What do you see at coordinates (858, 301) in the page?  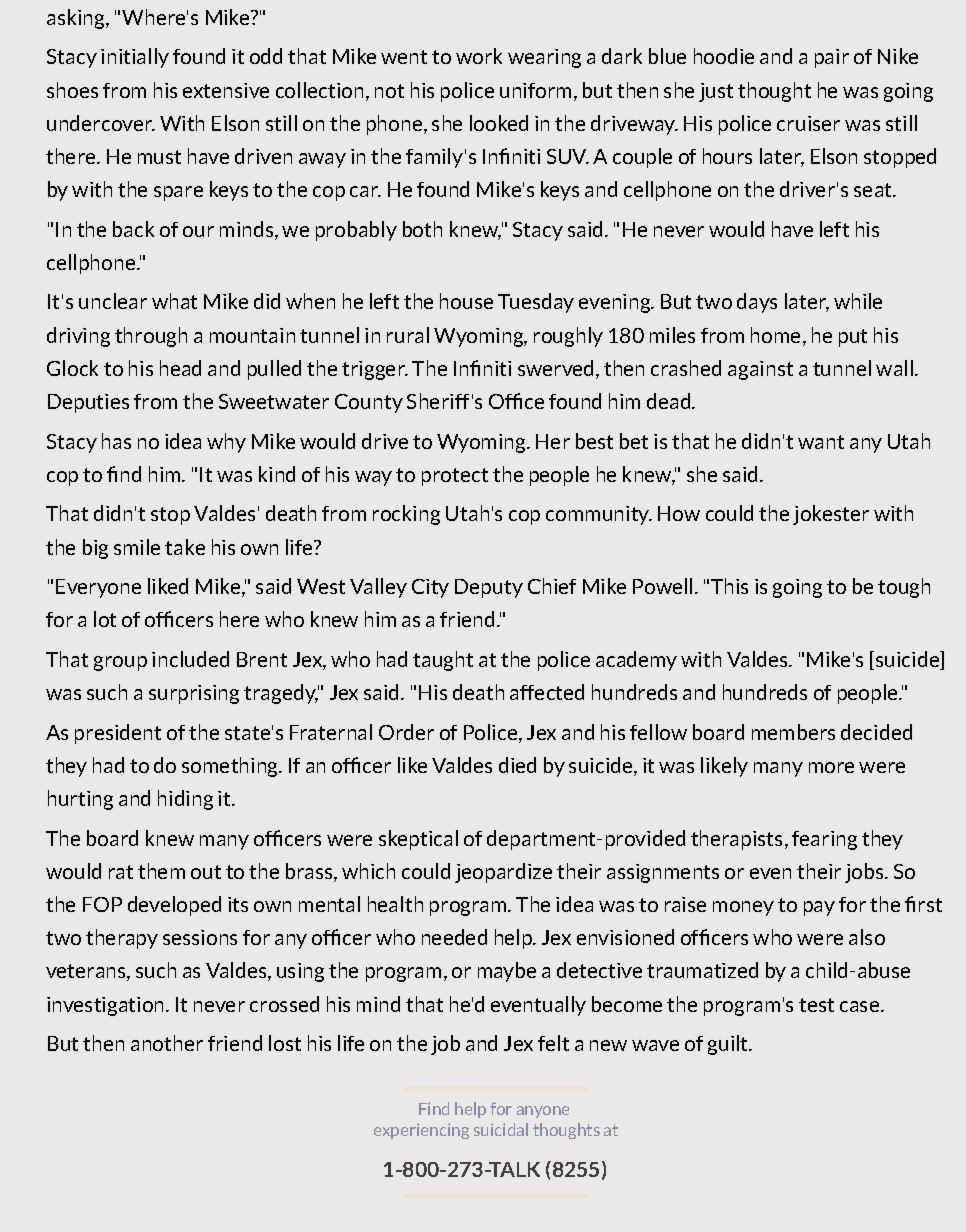 I see `while` at bounding box center [858, 301].
